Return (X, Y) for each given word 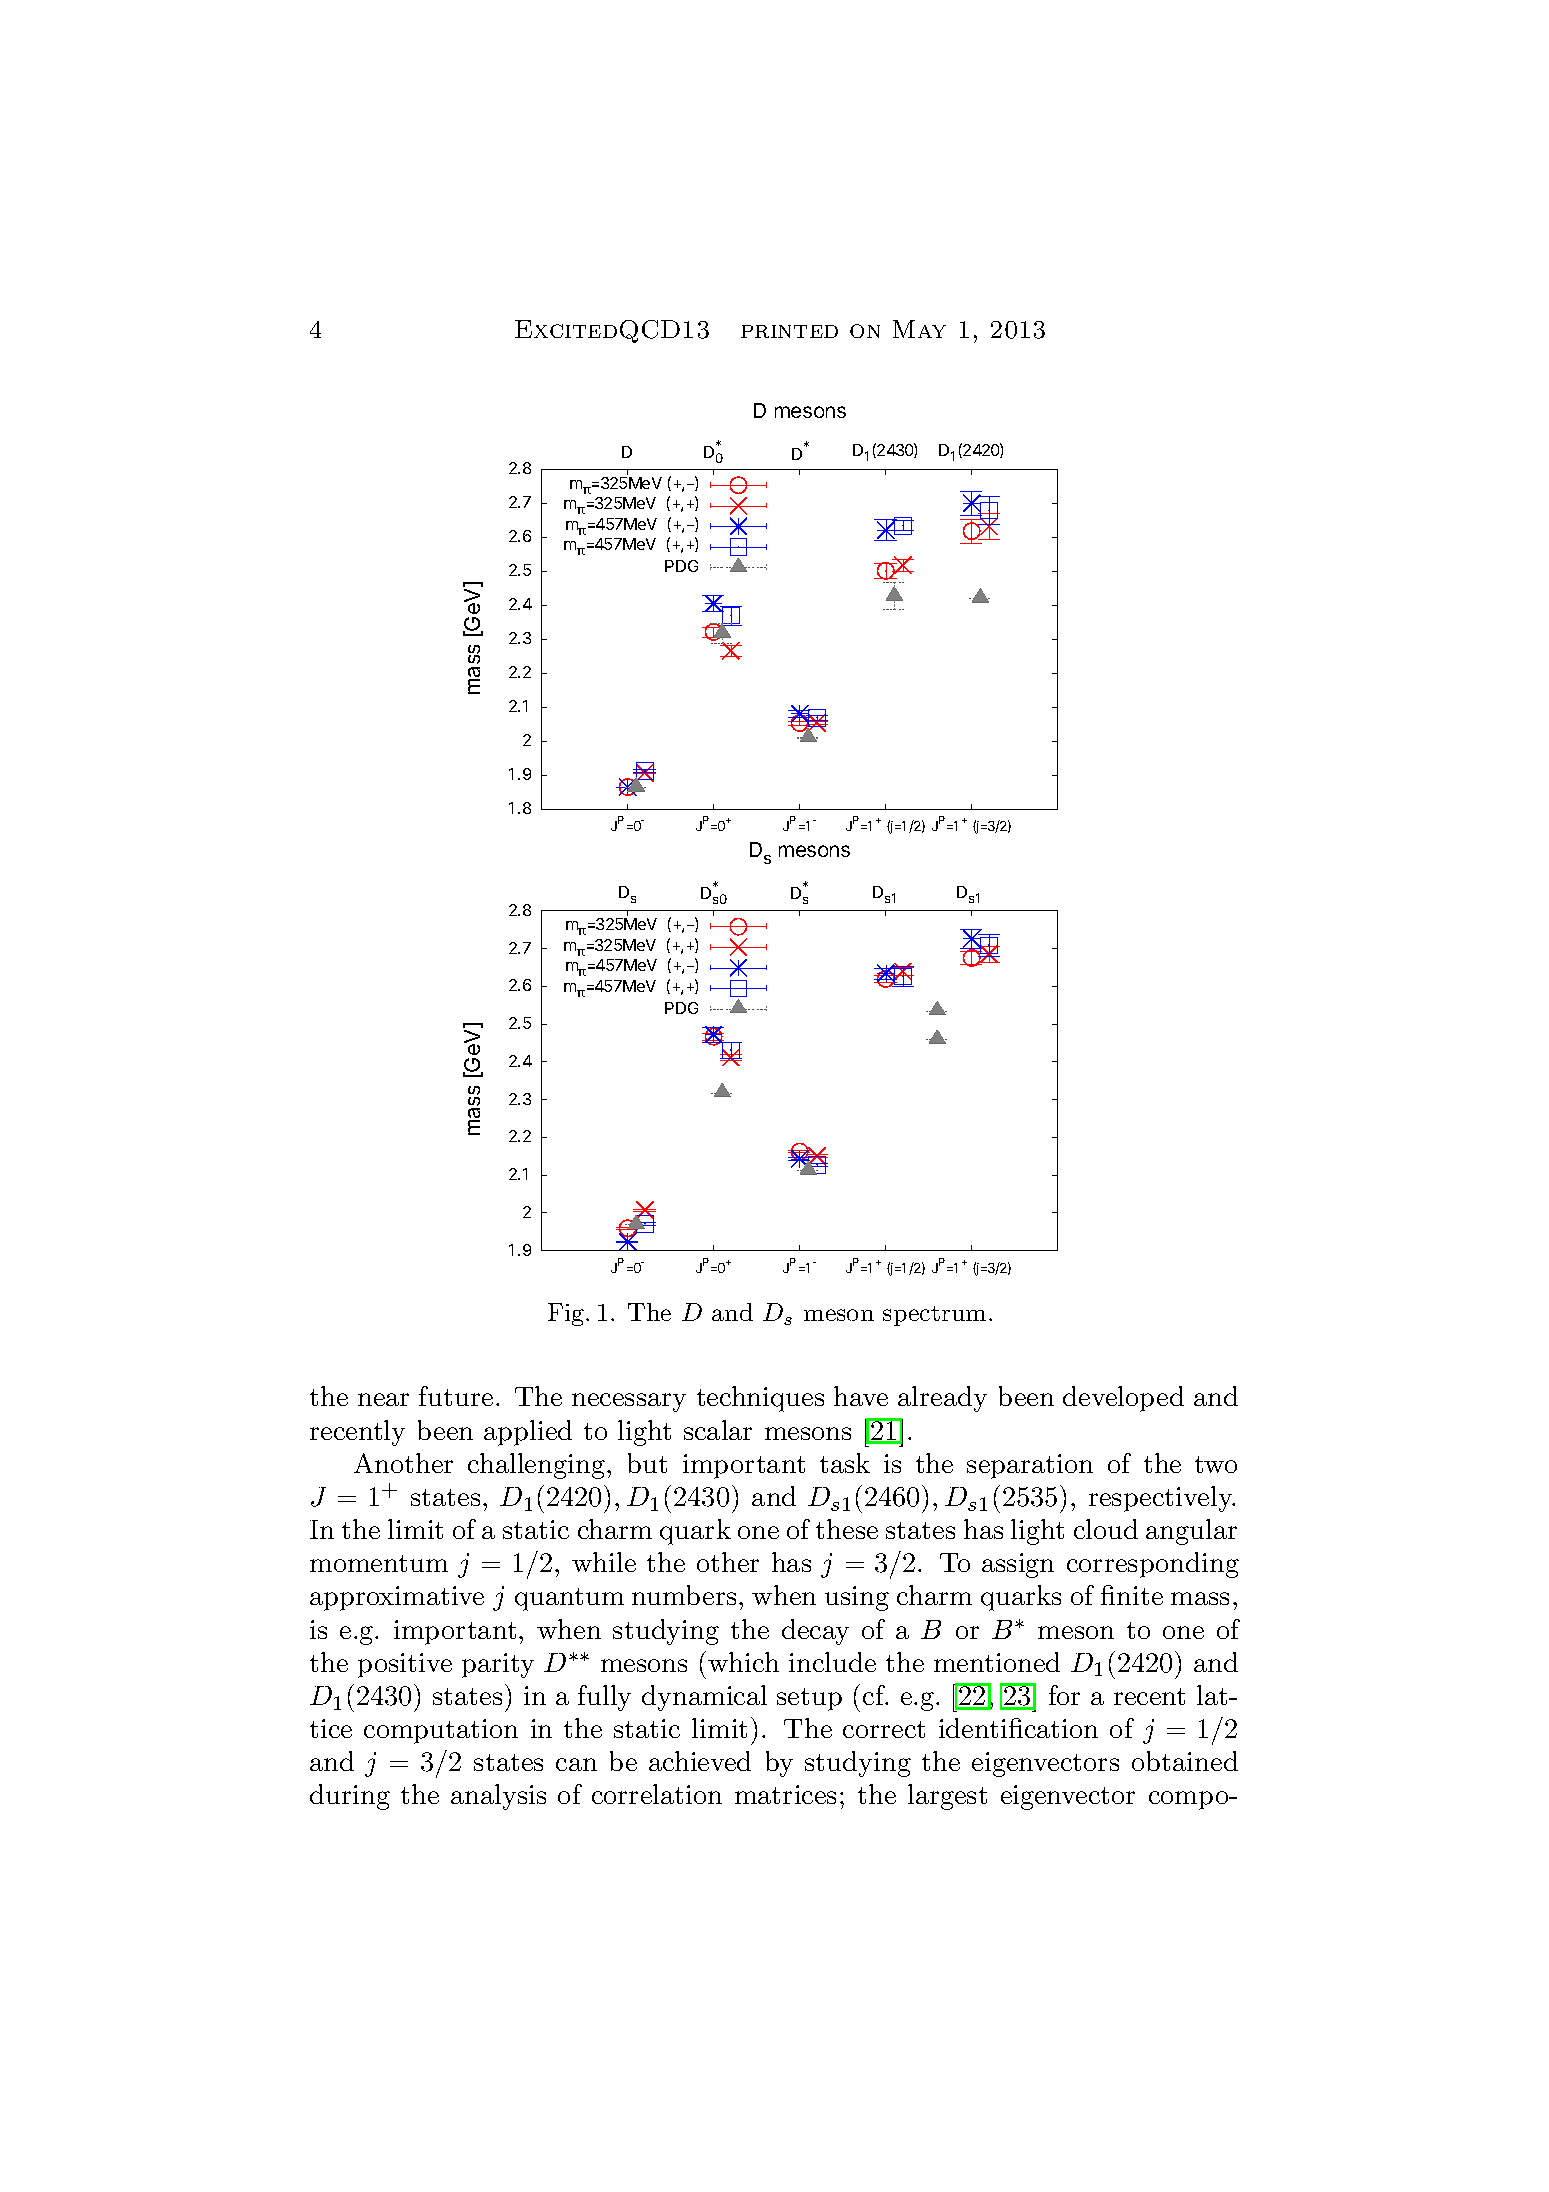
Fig (566, 1314)
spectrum (936, 1316)
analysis (498, 1797)
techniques (760, 1399)
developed (1123, 1399)
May (919, 329)
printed (789, 331)
